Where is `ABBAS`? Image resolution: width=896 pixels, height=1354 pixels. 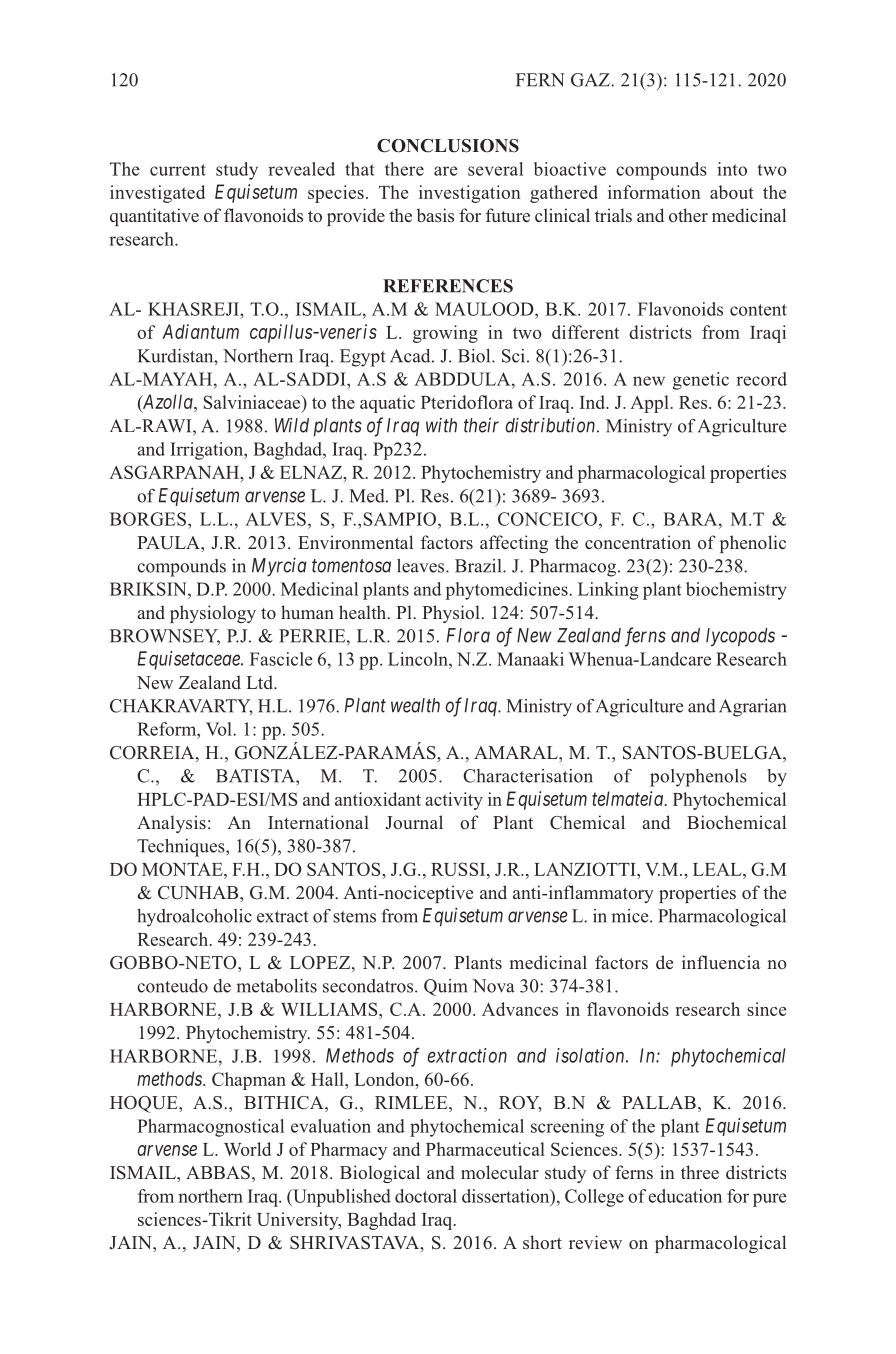 ABBAS is located at coordinates (218, 1173).
